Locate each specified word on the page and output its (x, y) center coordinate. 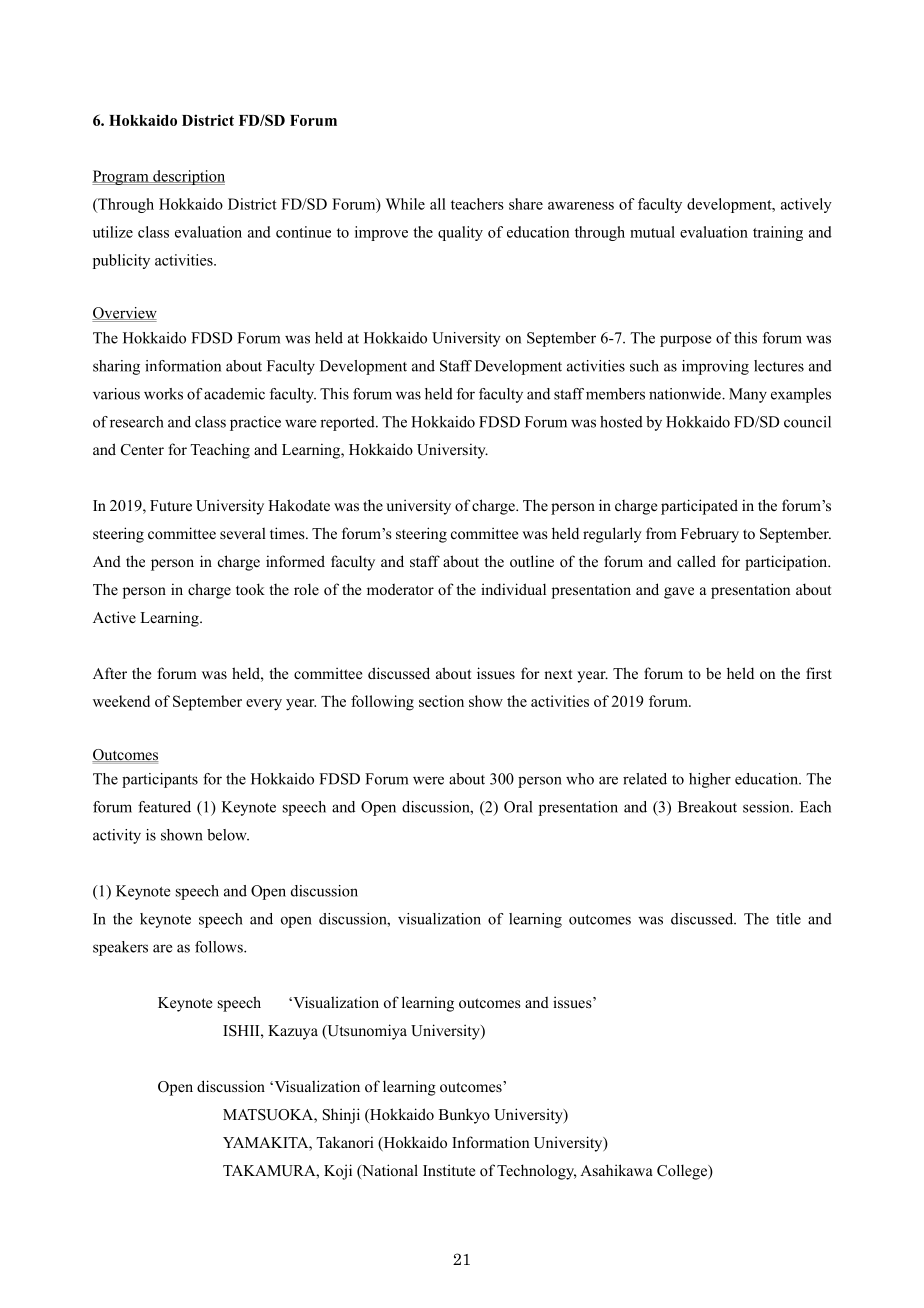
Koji (338, 1172)
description (188, 177)
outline (532, 561)
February (710, 535)
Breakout (707, 807)
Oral (518, 807)
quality (460, 233)
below (228, 835)
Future (171, 505)
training (778, 233)
